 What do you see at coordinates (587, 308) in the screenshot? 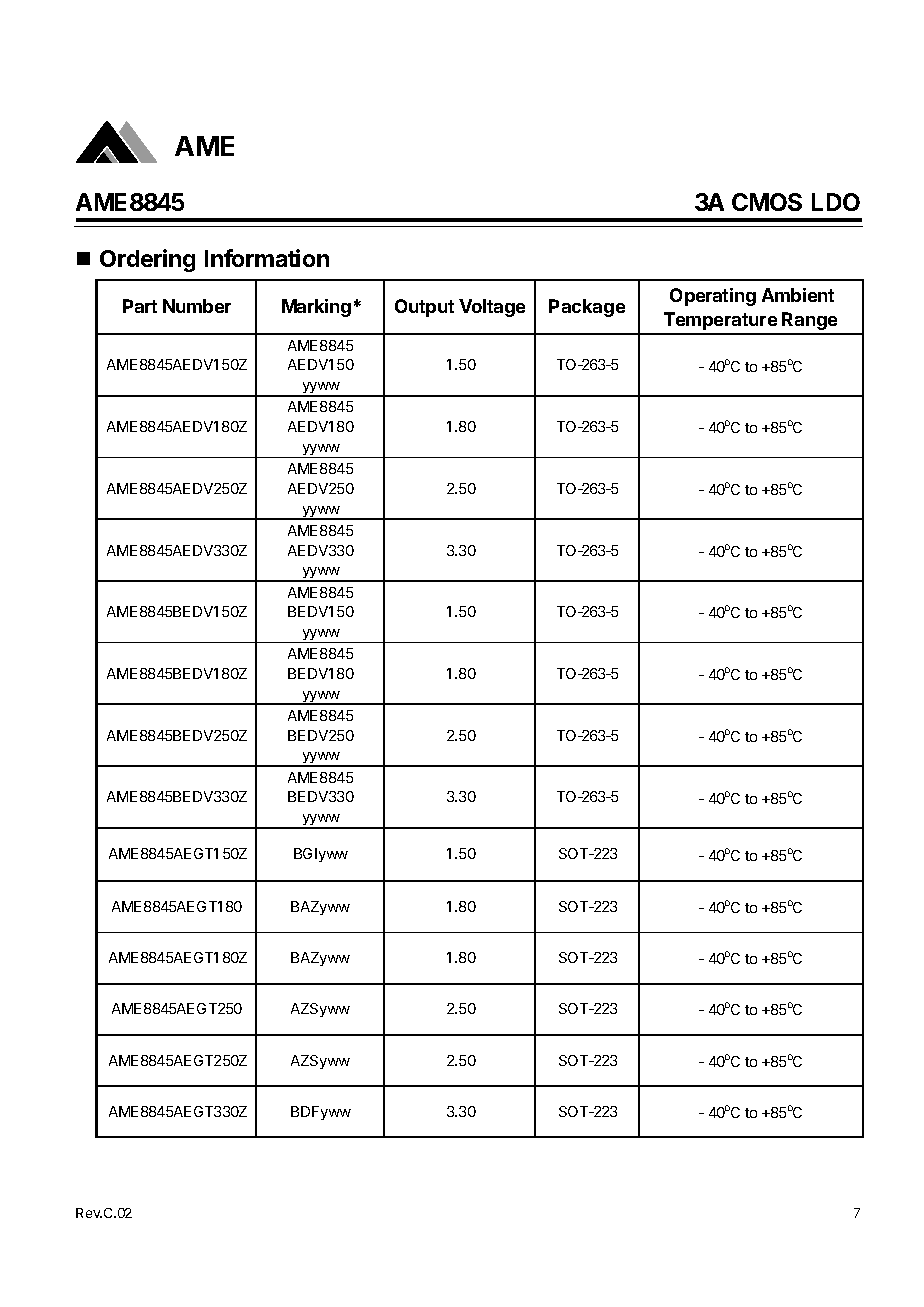
I see `Package` at bounding box center [587, 308].
